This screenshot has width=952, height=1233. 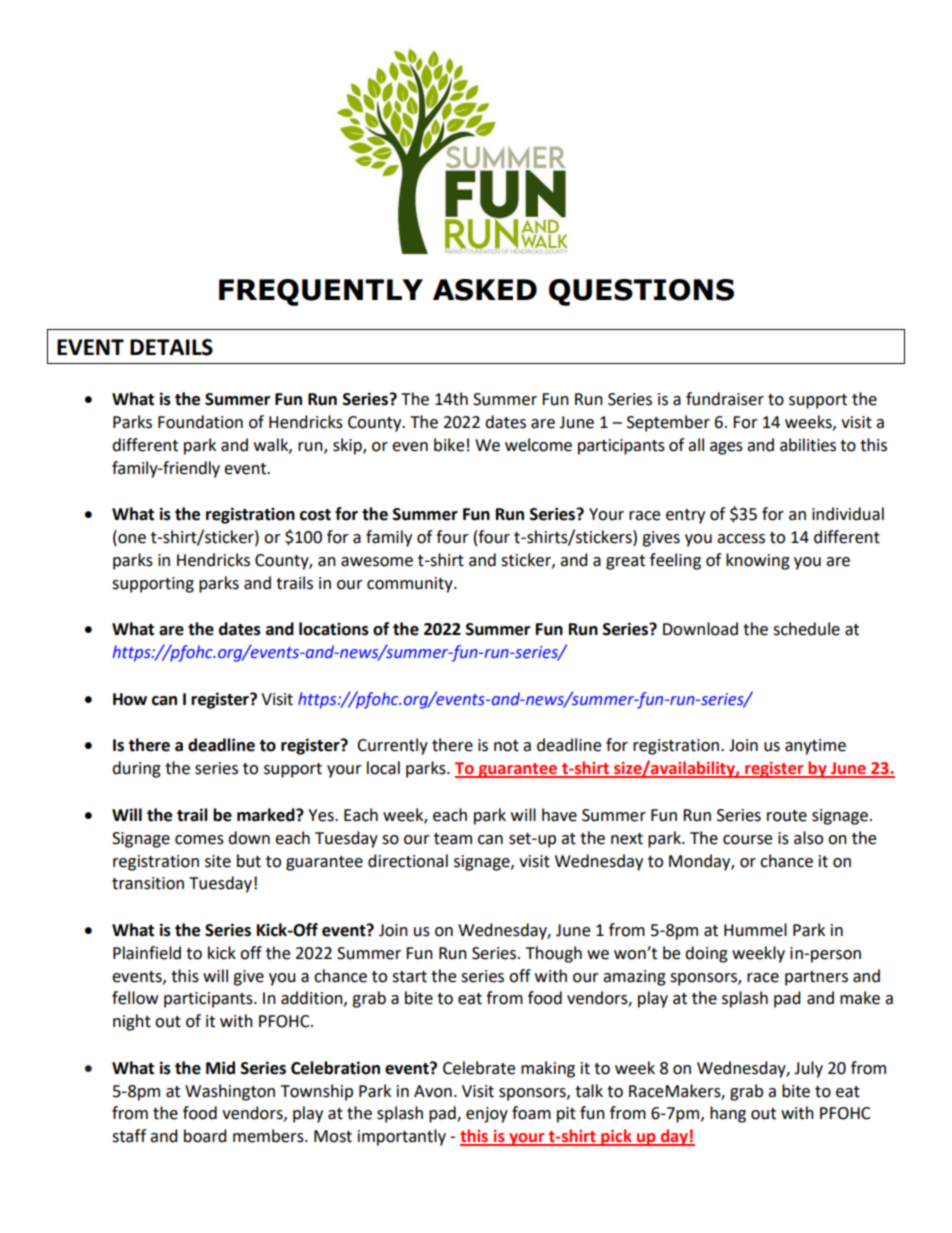 I want to click on DETAILS, so click(x=171, y=347).
